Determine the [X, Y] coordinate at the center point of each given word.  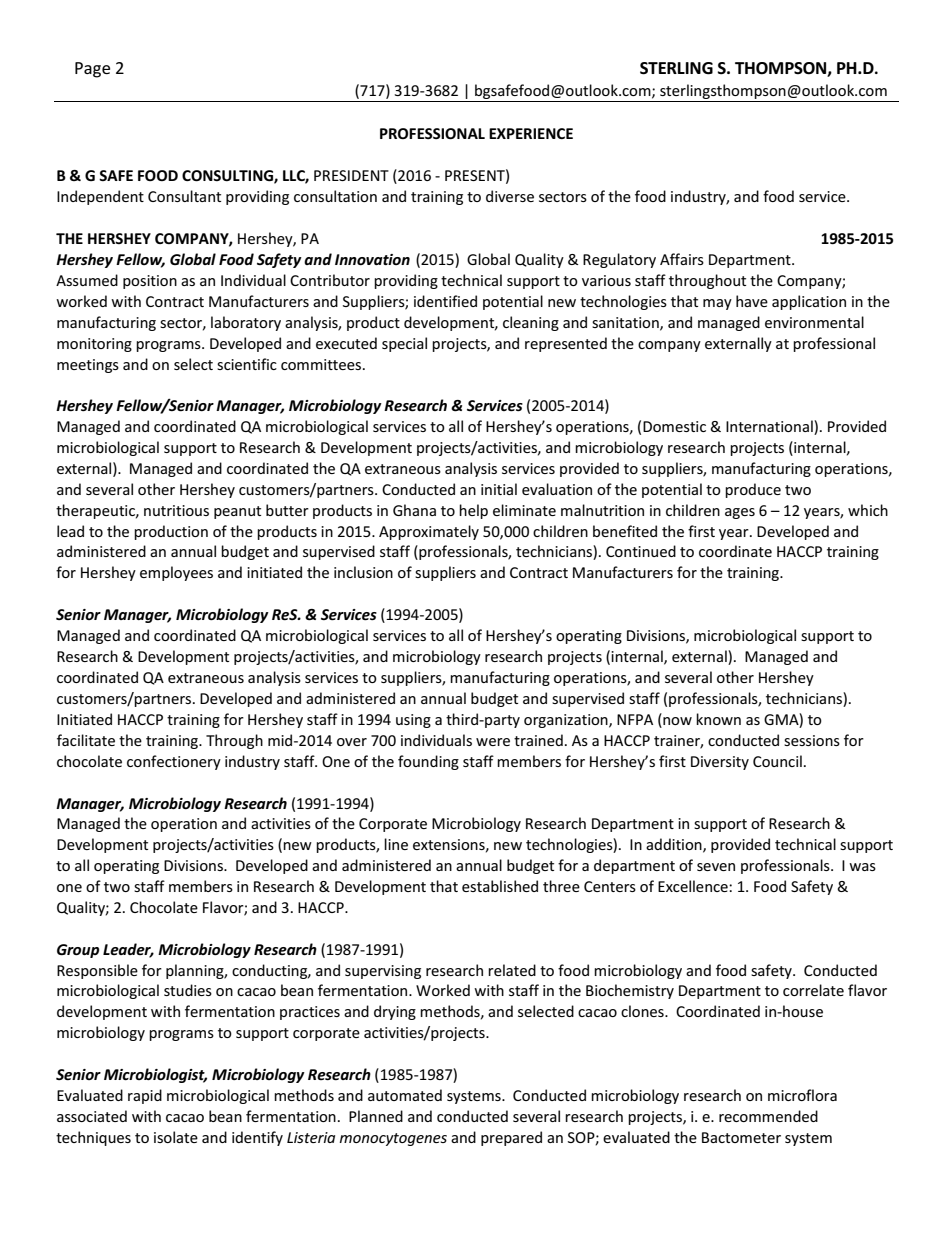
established [500, 886]
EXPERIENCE [531, 133]
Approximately [429, 532]
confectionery [174, 762]
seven [716, 867]
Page [92, 70]
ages [740, 513]
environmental [814, 322]
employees [176, 573]
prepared [511, 1138]
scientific [247, 364]
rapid [145, 1096]
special [404, 344]
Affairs [682, 259]
